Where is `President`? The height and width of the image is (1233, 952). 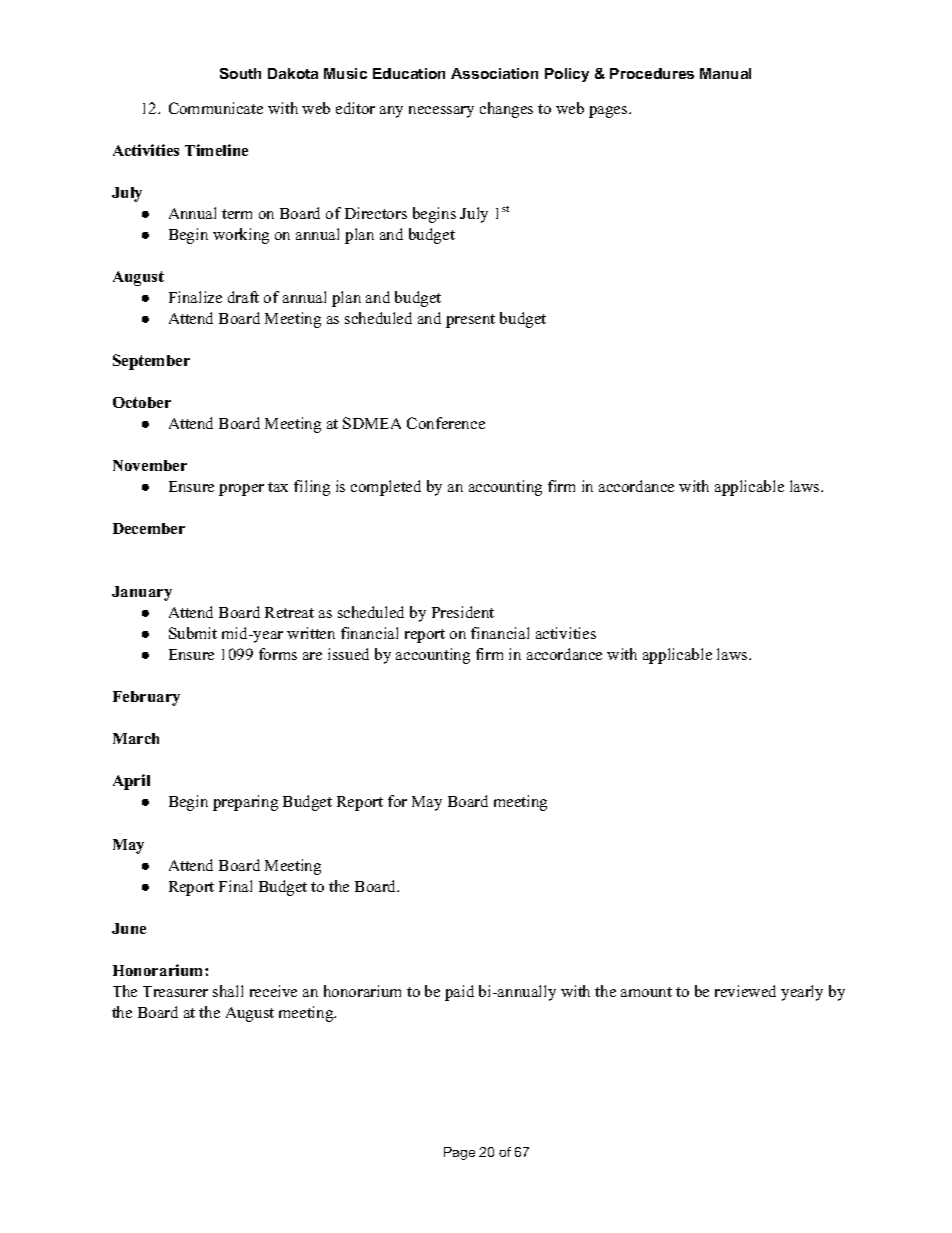
President is located at coordinates (463, 612).
